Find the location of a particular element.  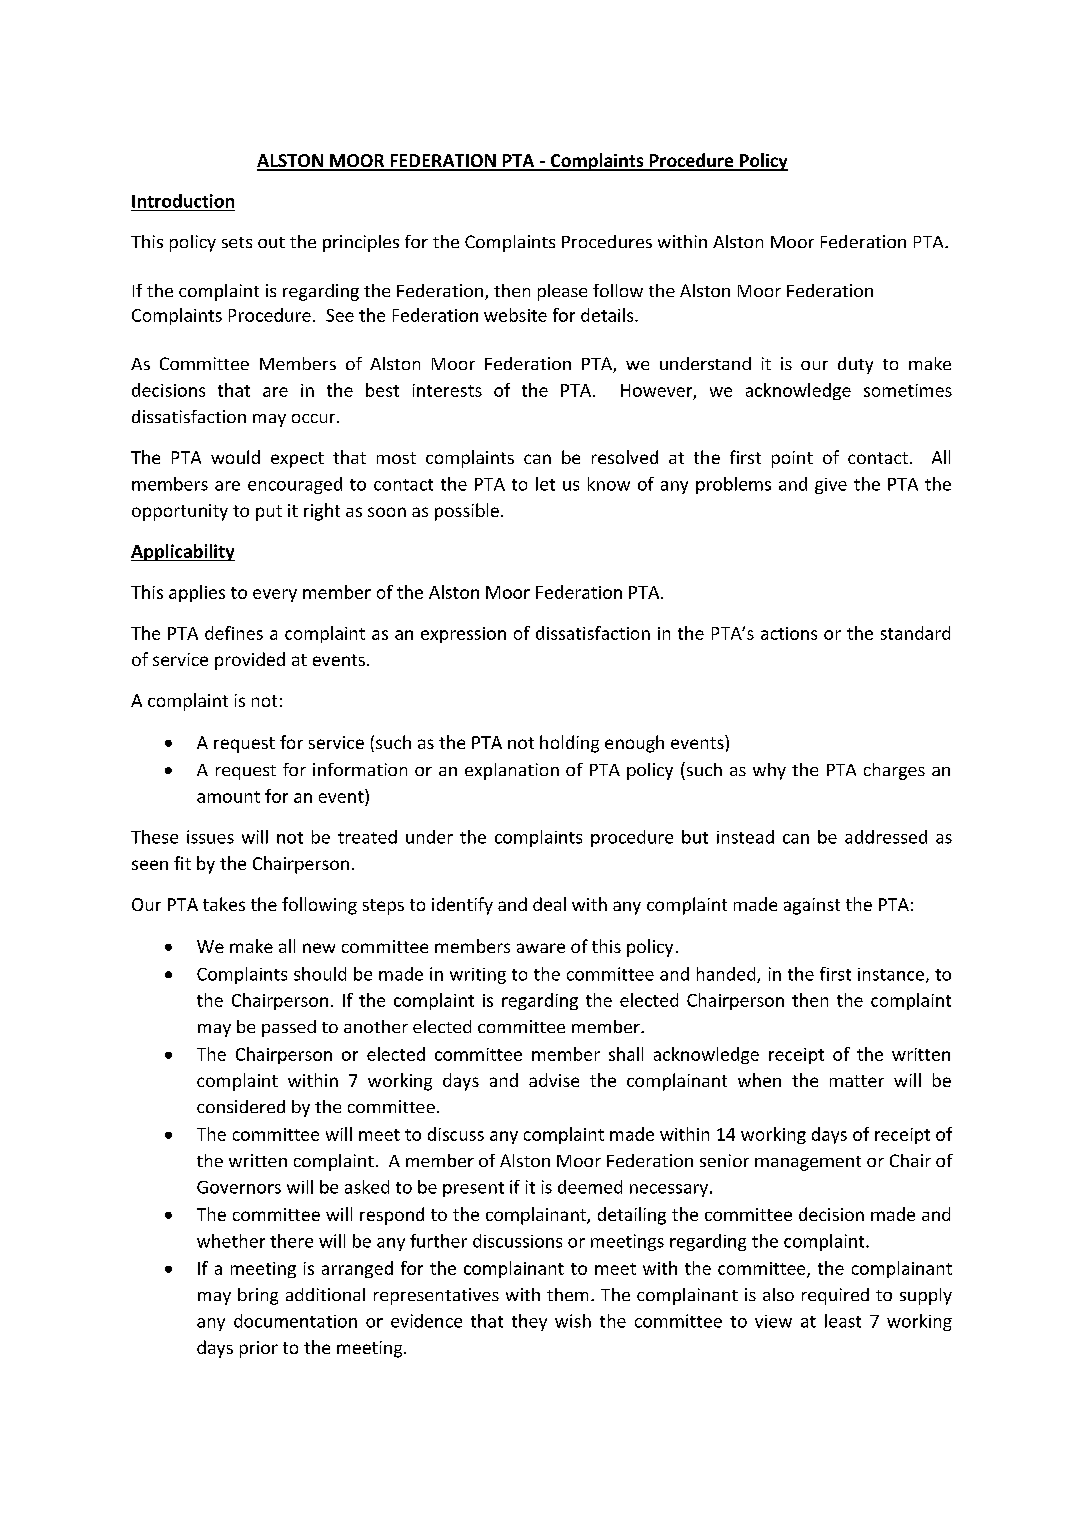

least is located at coordinates (843, 1321).
